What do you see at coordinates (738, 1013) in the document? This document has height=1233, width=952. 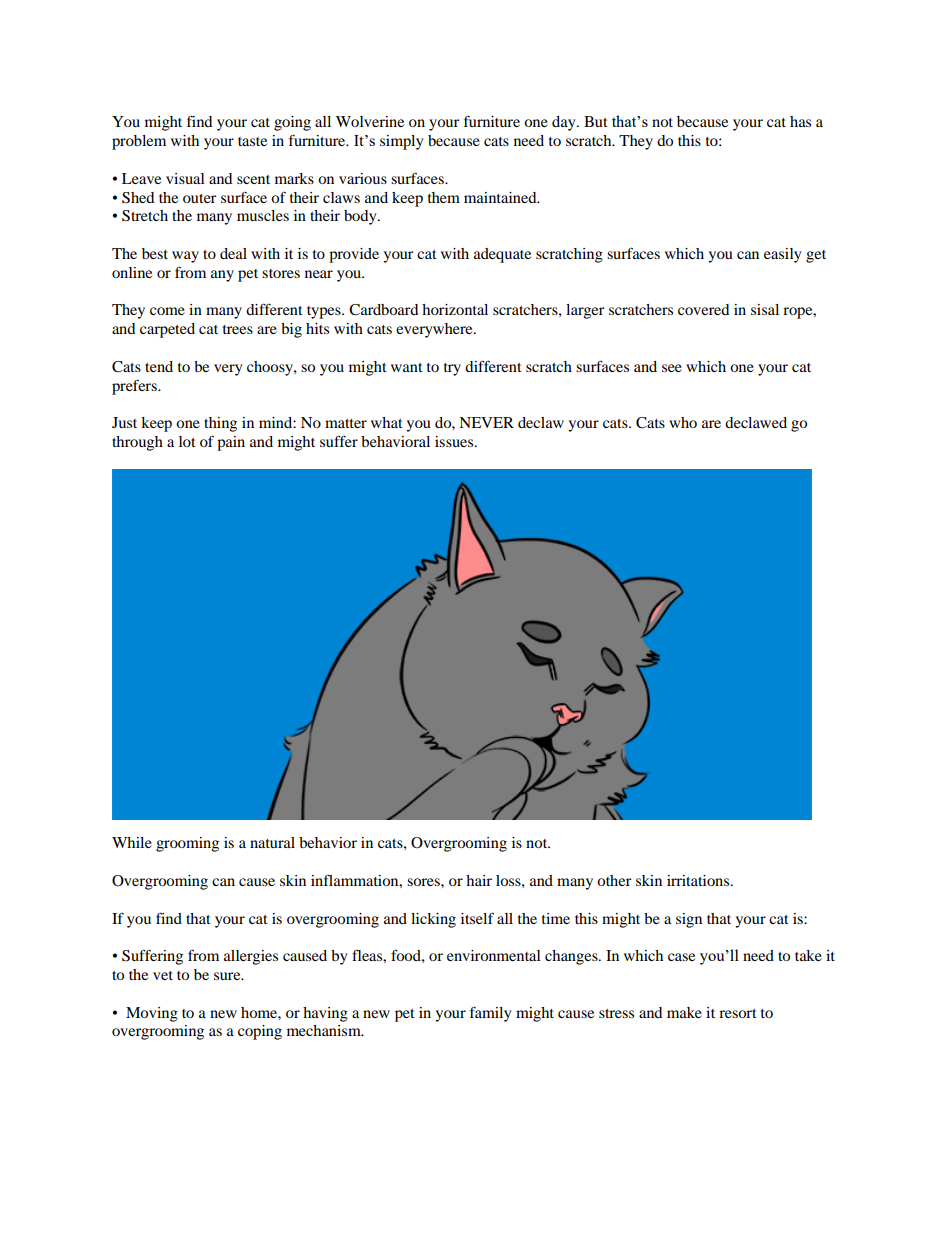 I see `resort` at bounding box center [738, 1013].
